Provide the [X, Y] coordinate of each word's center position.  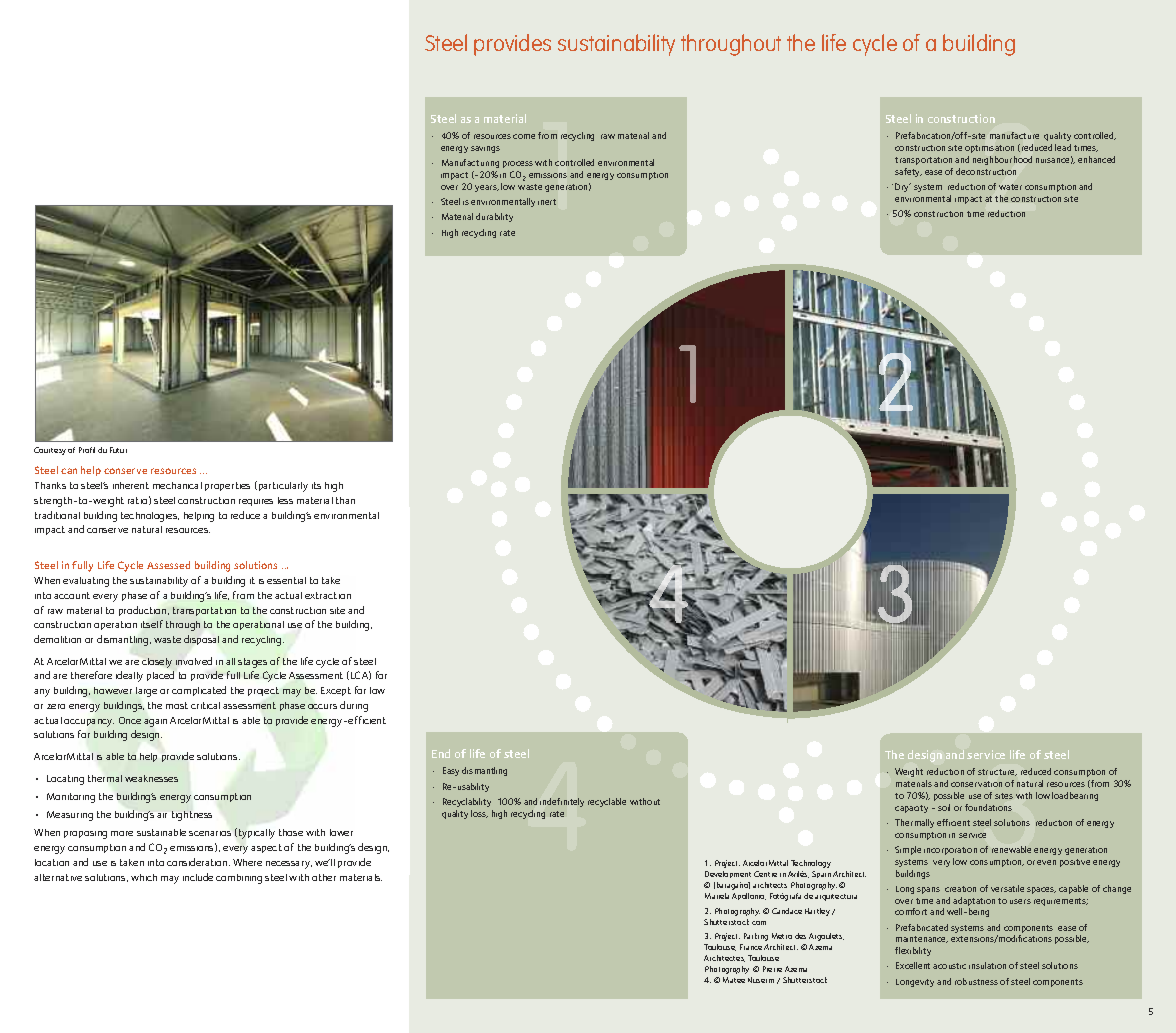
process [518, 164]
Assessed [168, 565]
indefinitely [562, 802]
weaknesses [151, 778]
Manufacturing [470, 165]
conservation [976, 784]
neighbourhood [1002, 160]
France [751, 947]
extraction [328, 595]
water [1010, 187]
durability [494, 217]
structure [997, 772]
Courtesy [50, 451]
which [144, 877]
